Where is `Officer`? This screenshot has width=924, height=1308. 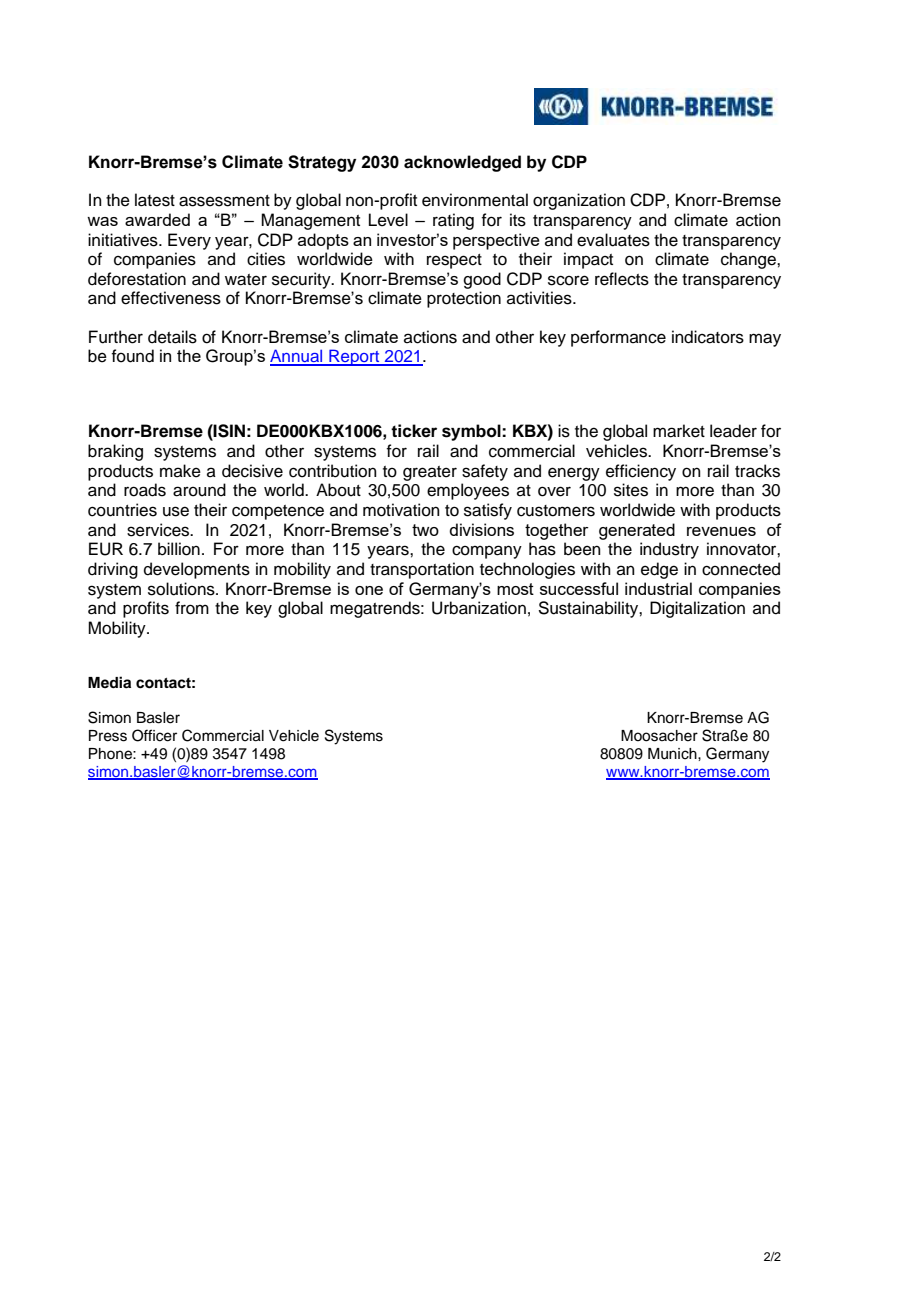 Officer is located at coordinates (154, 735).
